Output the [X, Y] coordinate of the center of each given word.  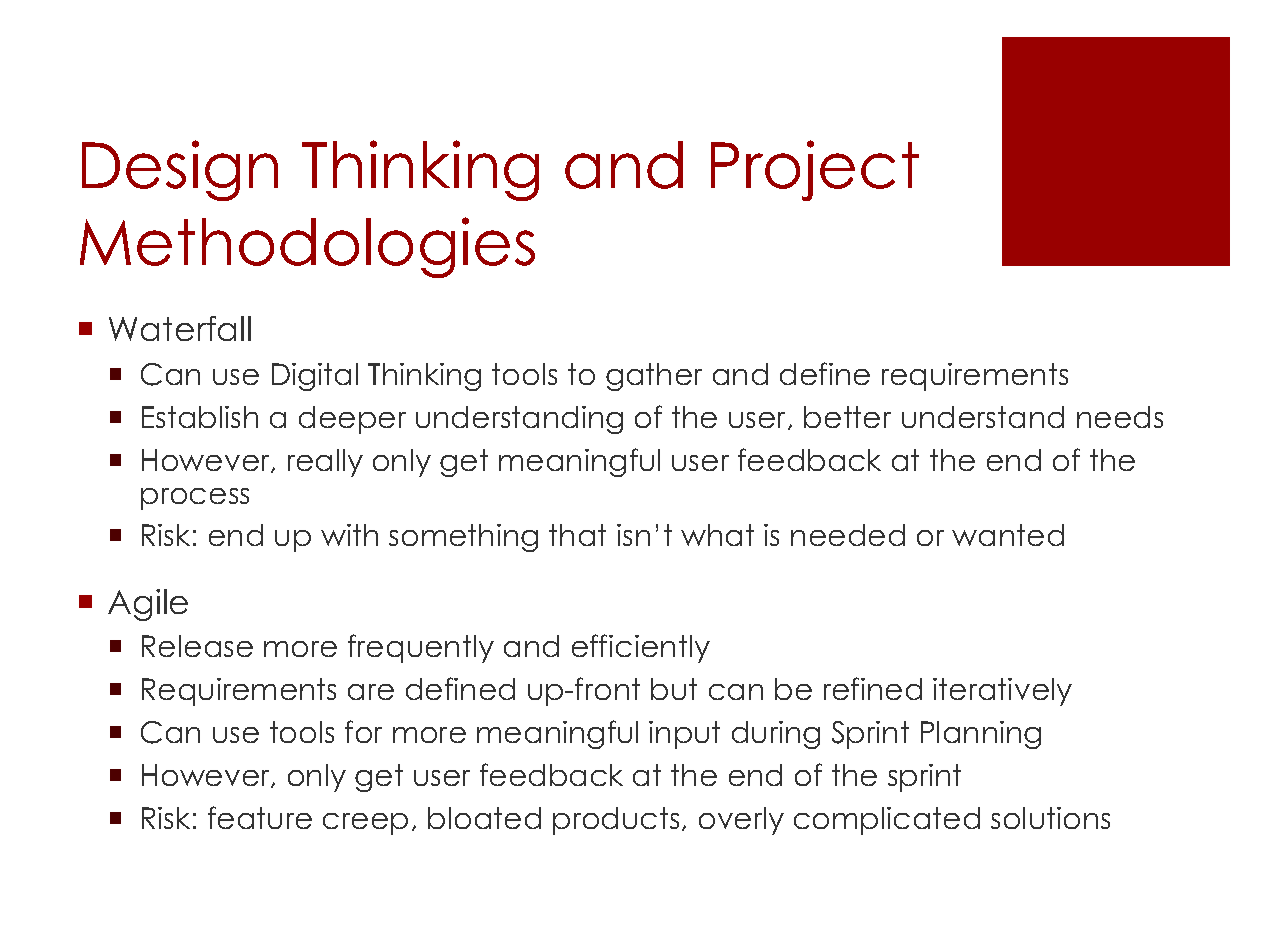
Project [815, 170]
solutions [1050, 818]
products [616, 821]
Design [180, 170]
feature [260, 817]
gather [654, 377]
